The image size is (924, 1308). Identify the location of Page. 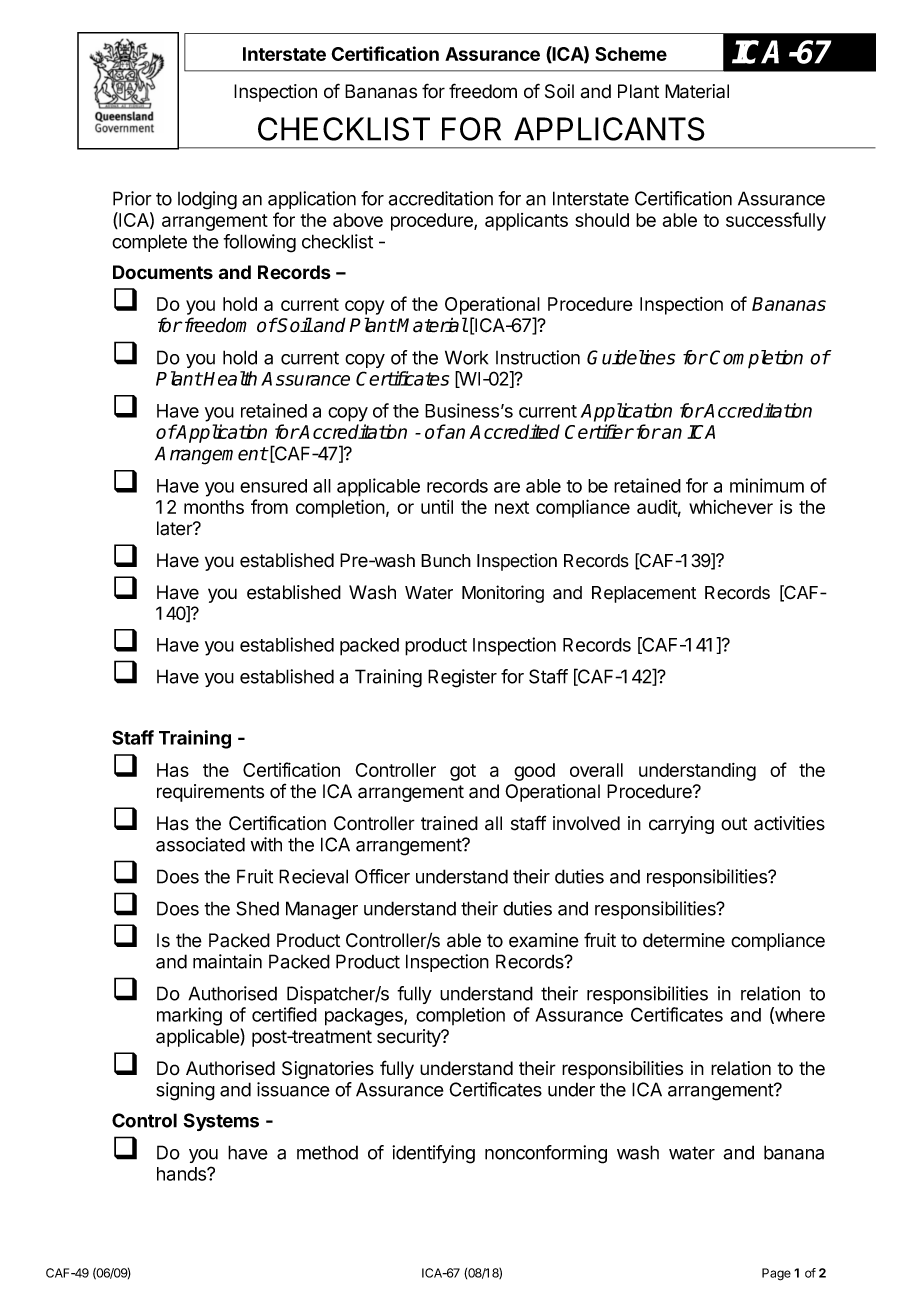
(776, 1274).
